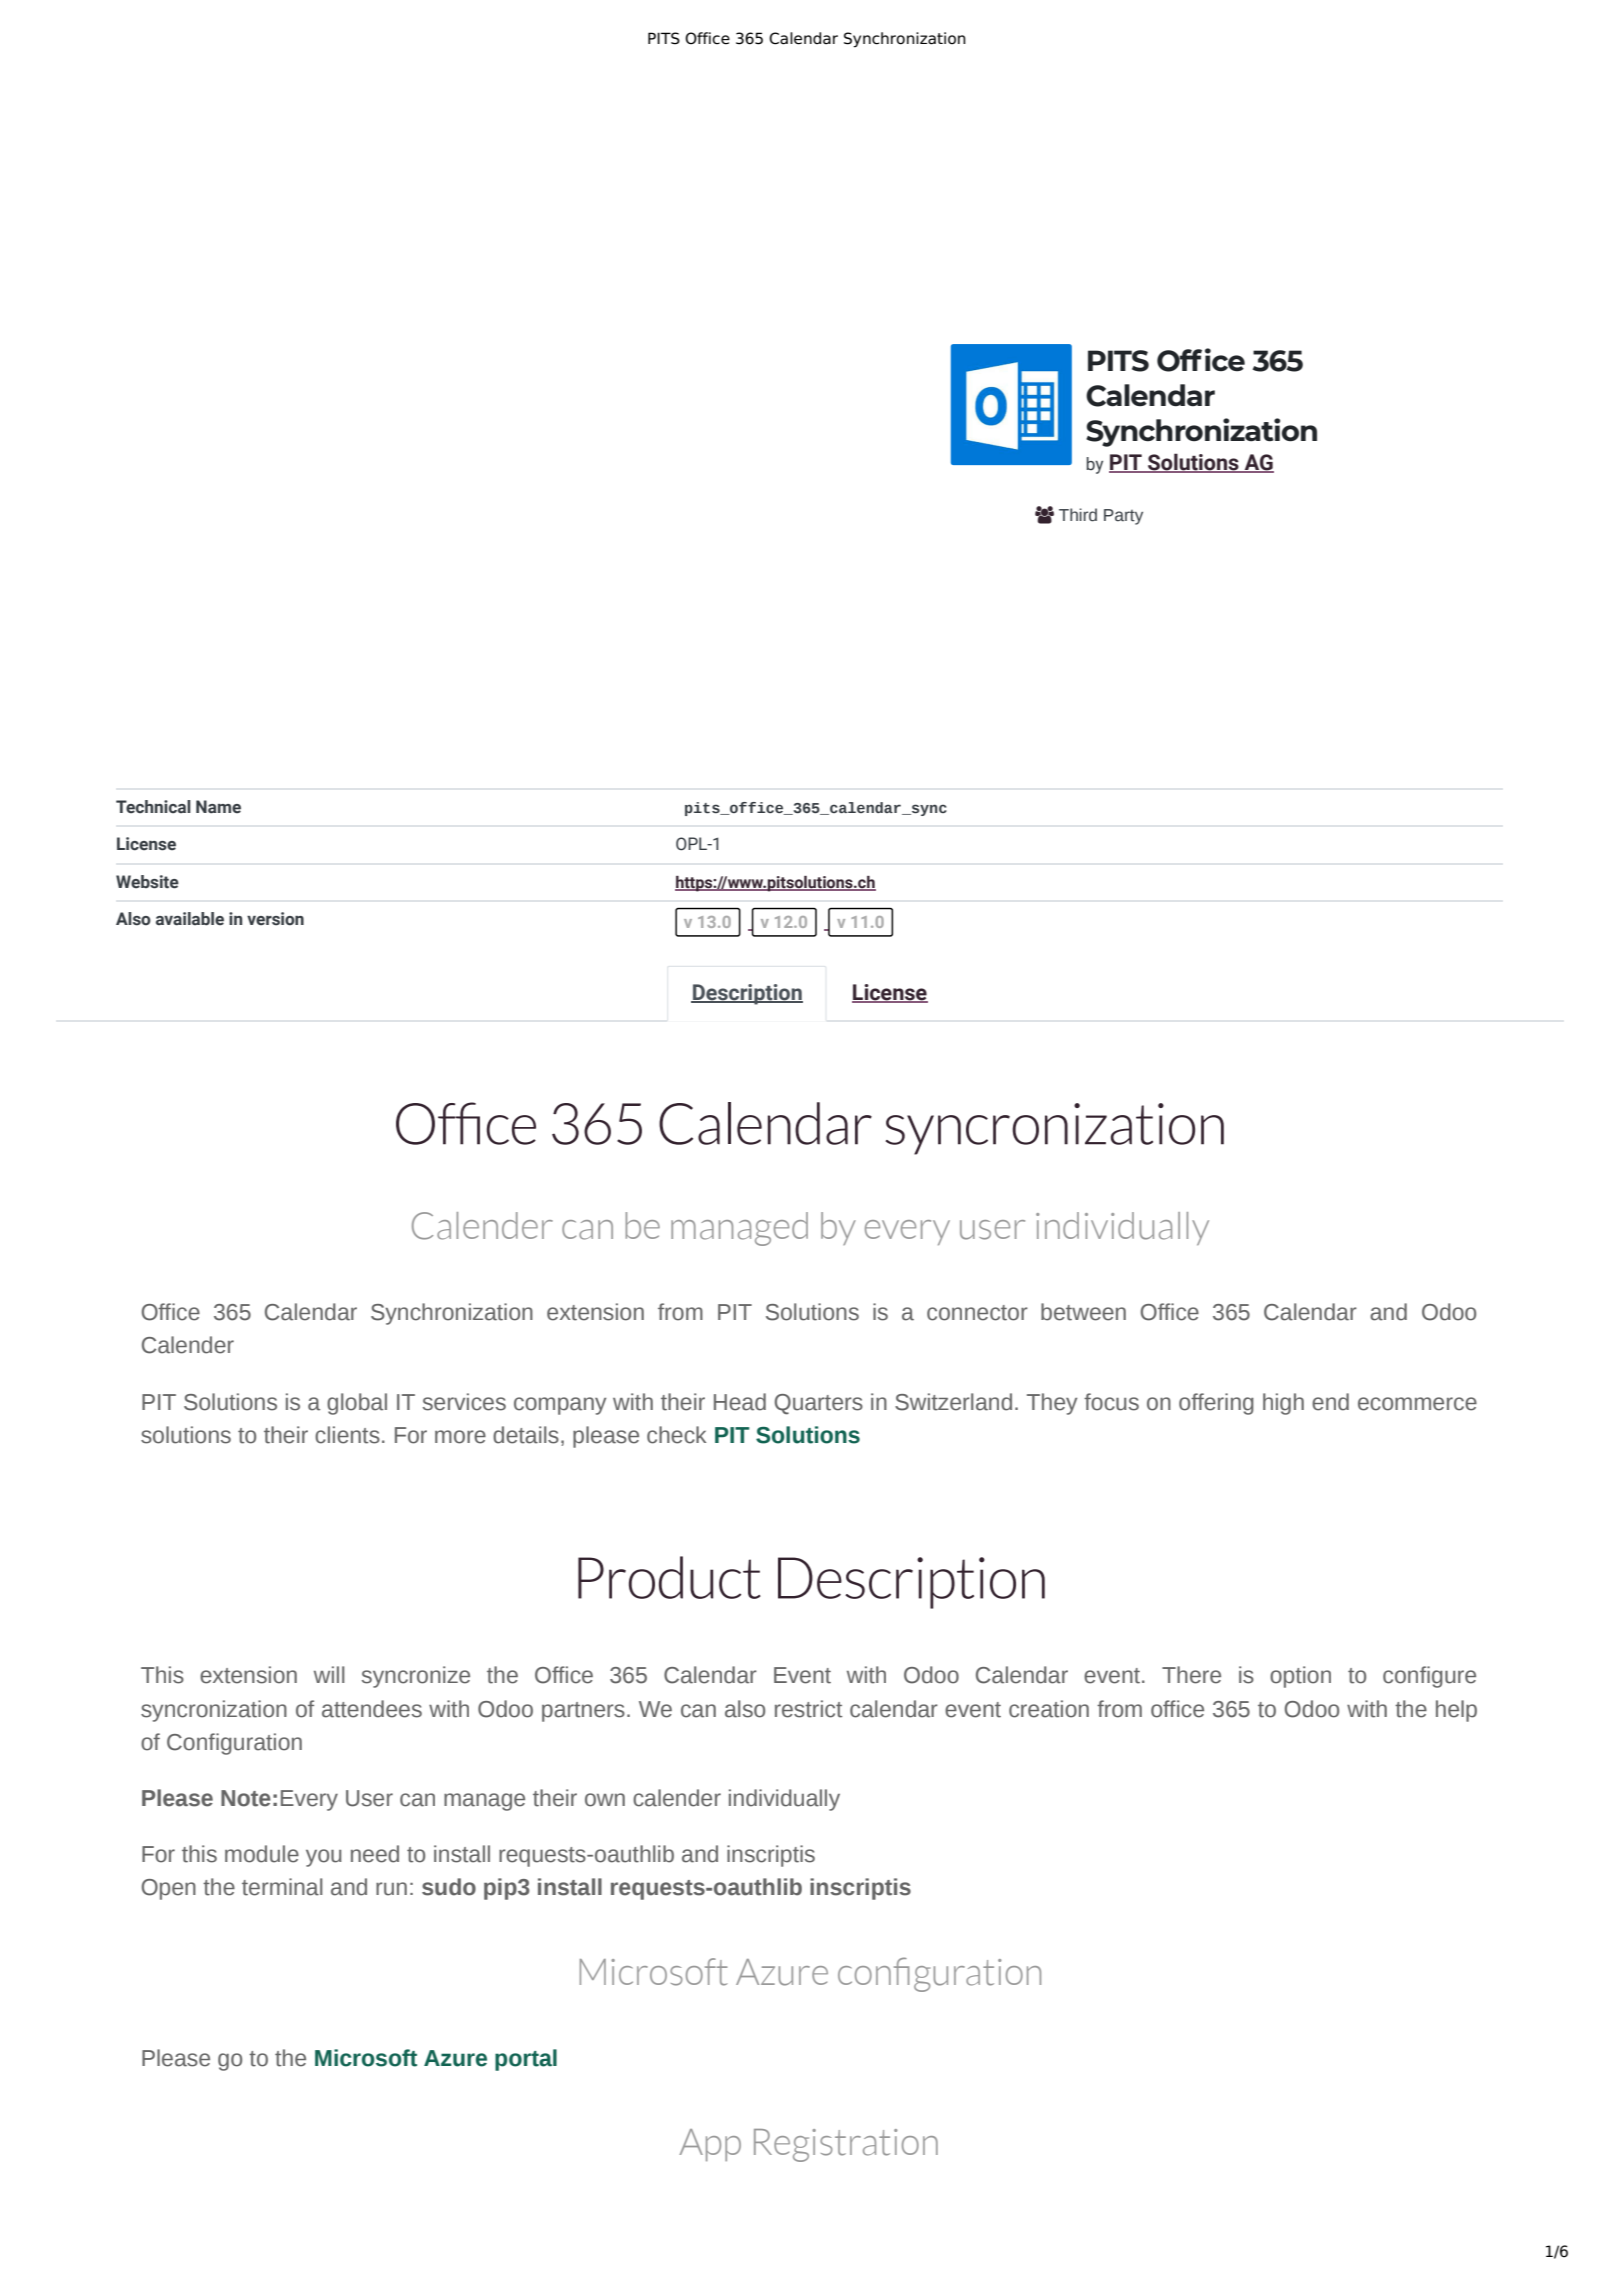 Image resolution: width=1619 pixels, height=2290 pixels. Describe the element at coordinates (1078, 515) in the image. I see `Third` at that location.
